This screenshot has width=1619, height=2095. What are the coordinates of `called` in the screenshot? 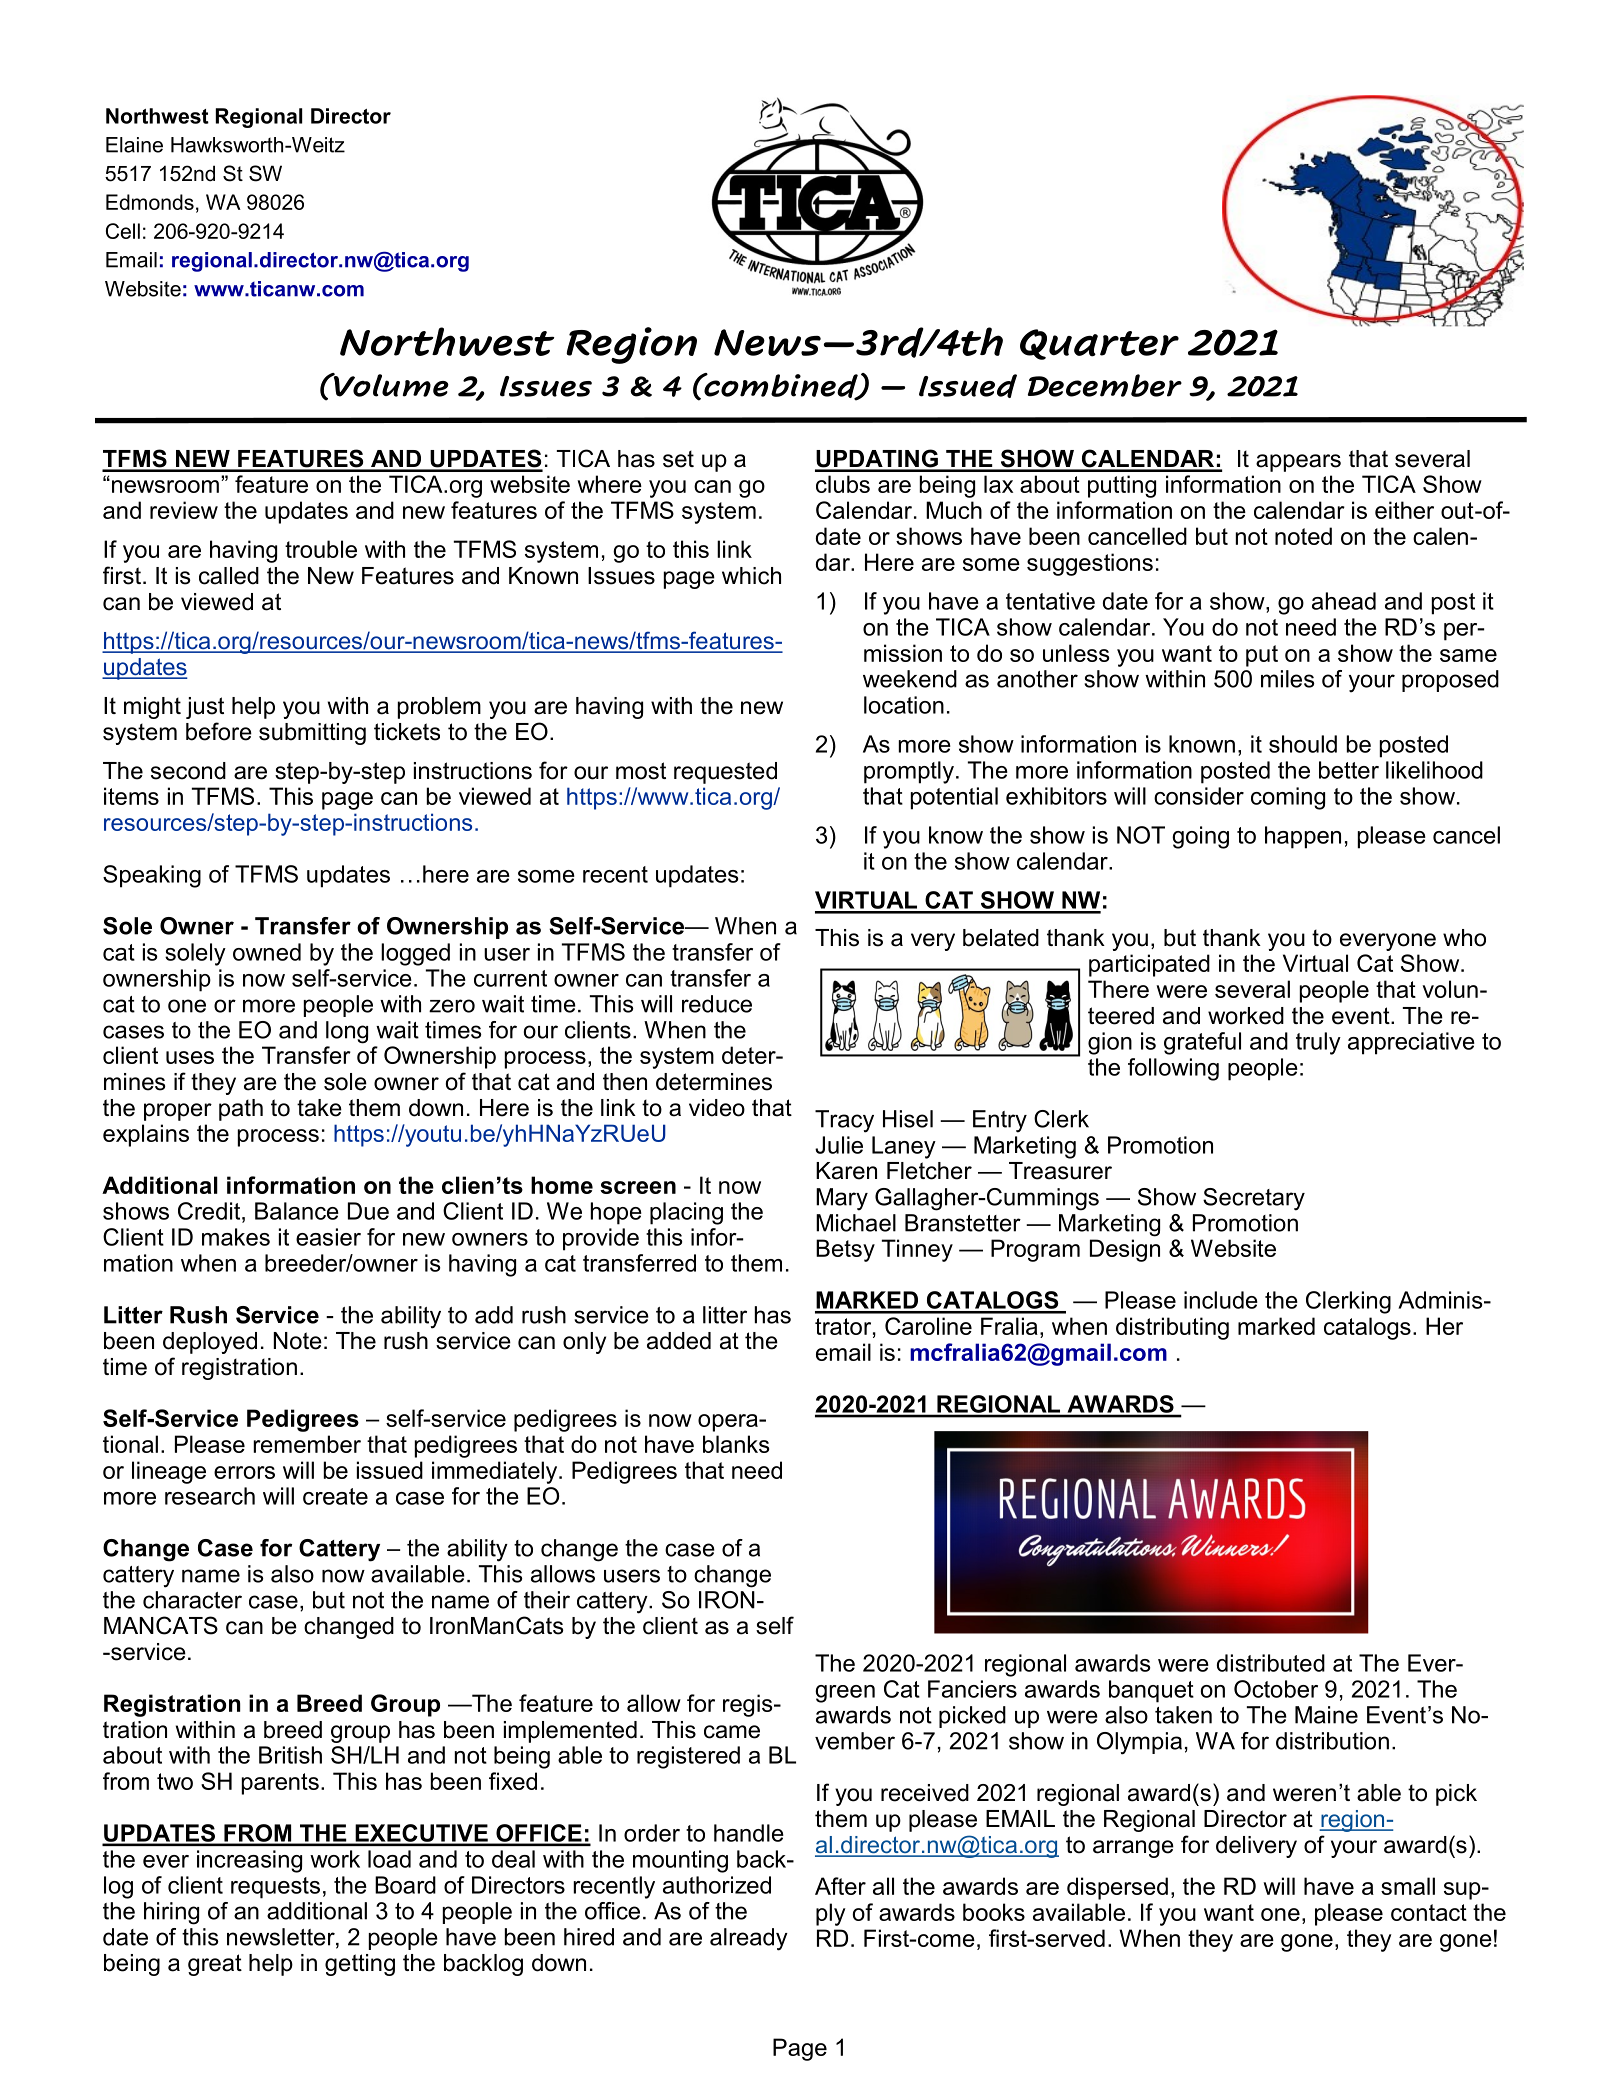 It's located at (229, 576).
